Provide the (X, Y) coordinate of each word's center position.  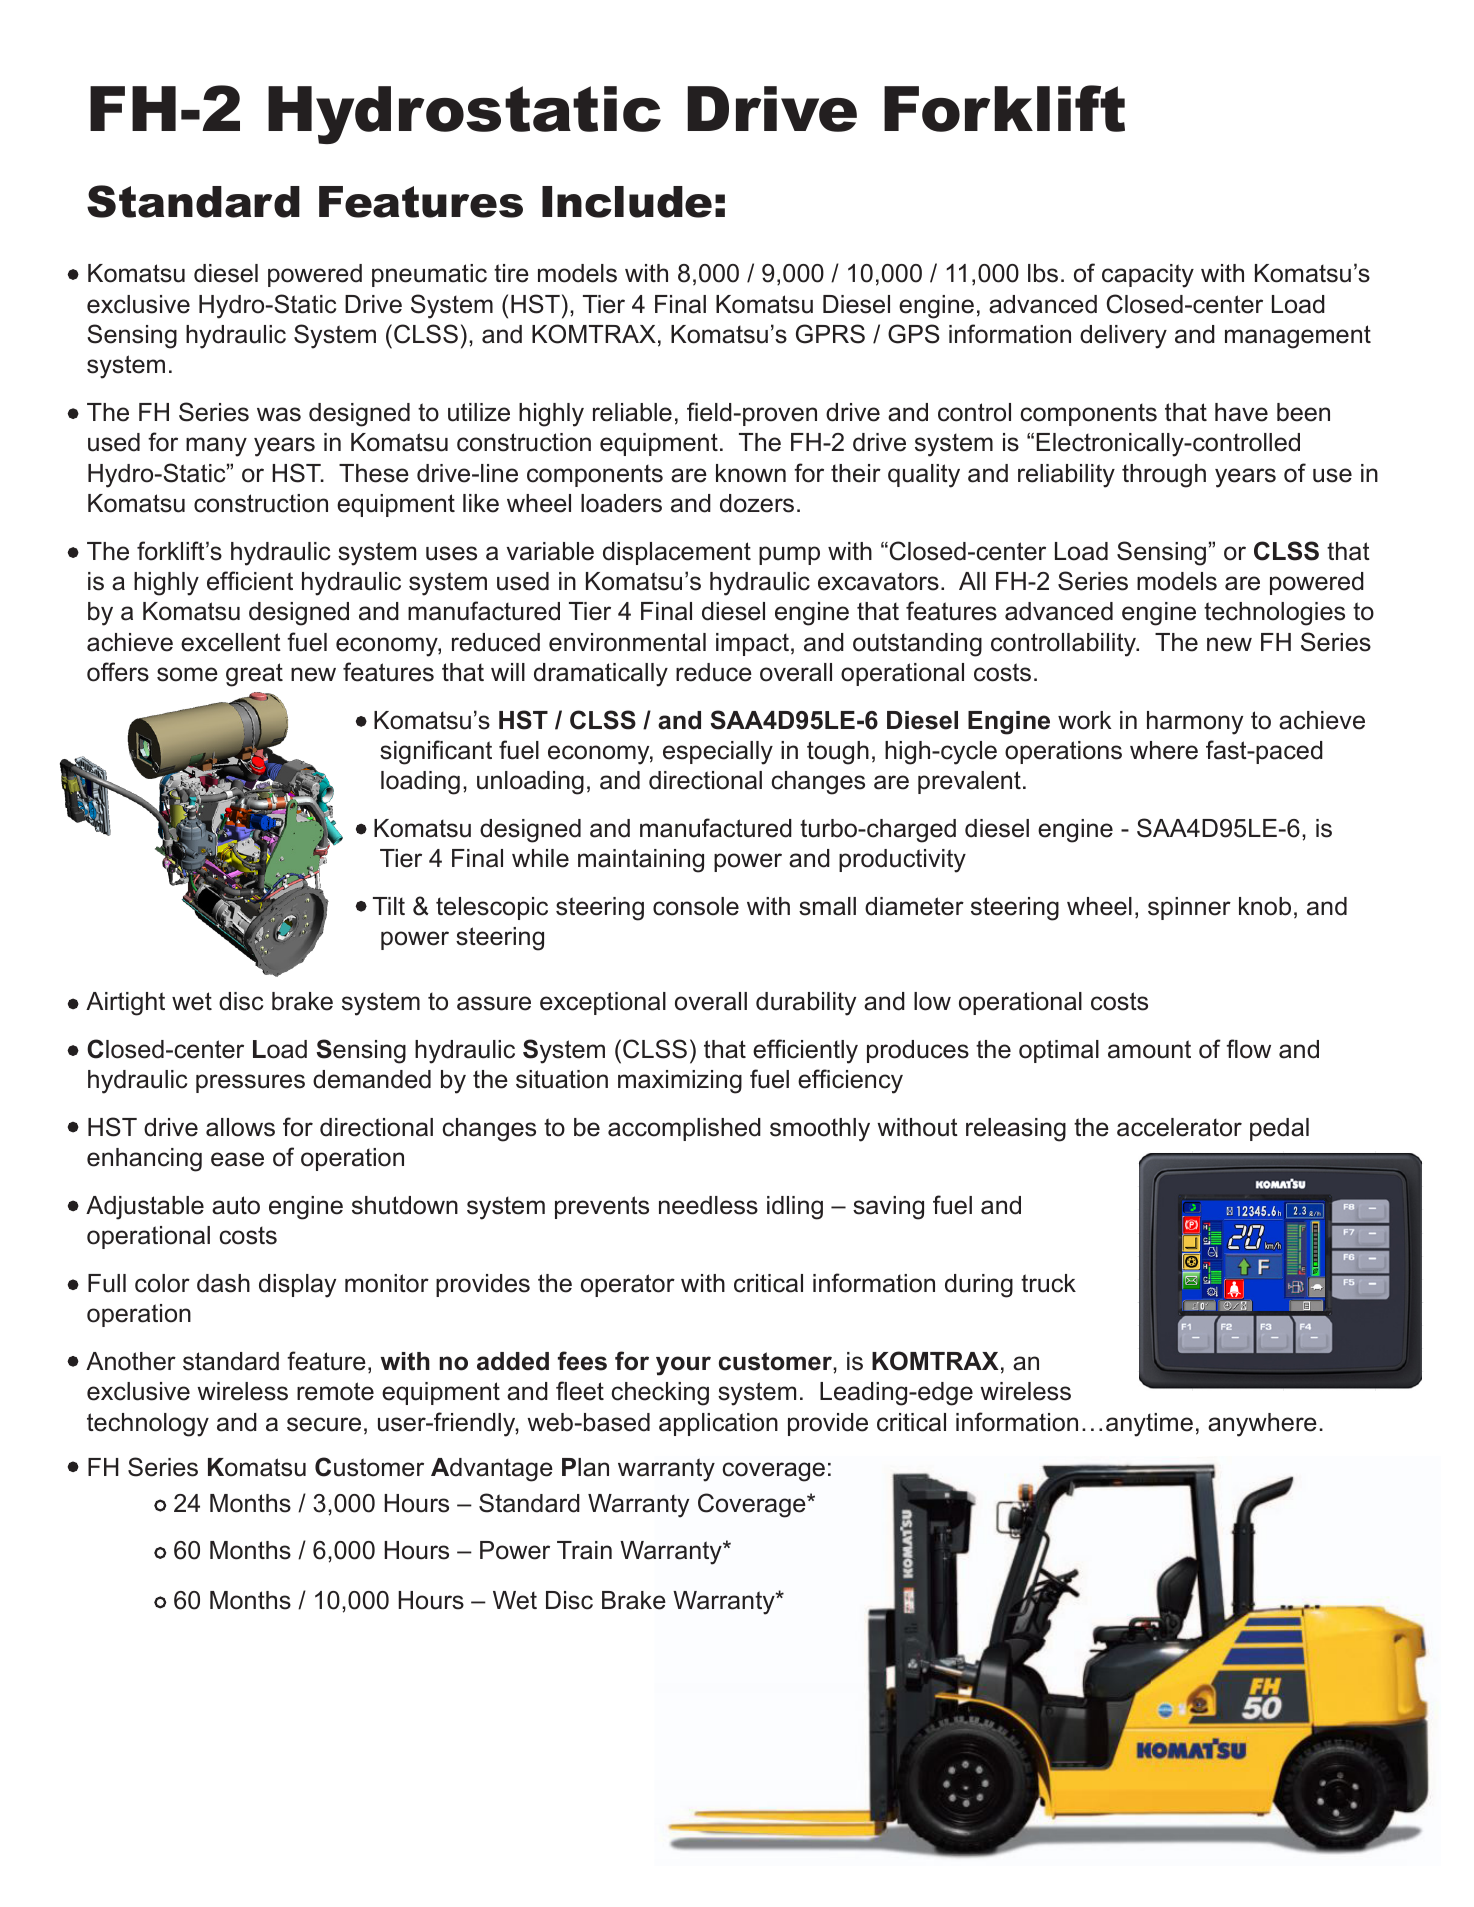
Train (584, 1550)
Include (627, 202)
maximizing (680, 1082)
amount (1149, 1049)
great (254, 675)
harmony (1195, 723)
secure (324, 1424)
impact (752, 644)
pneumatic (429, 275)
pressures (250, 1083)
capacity (1148, 276)
